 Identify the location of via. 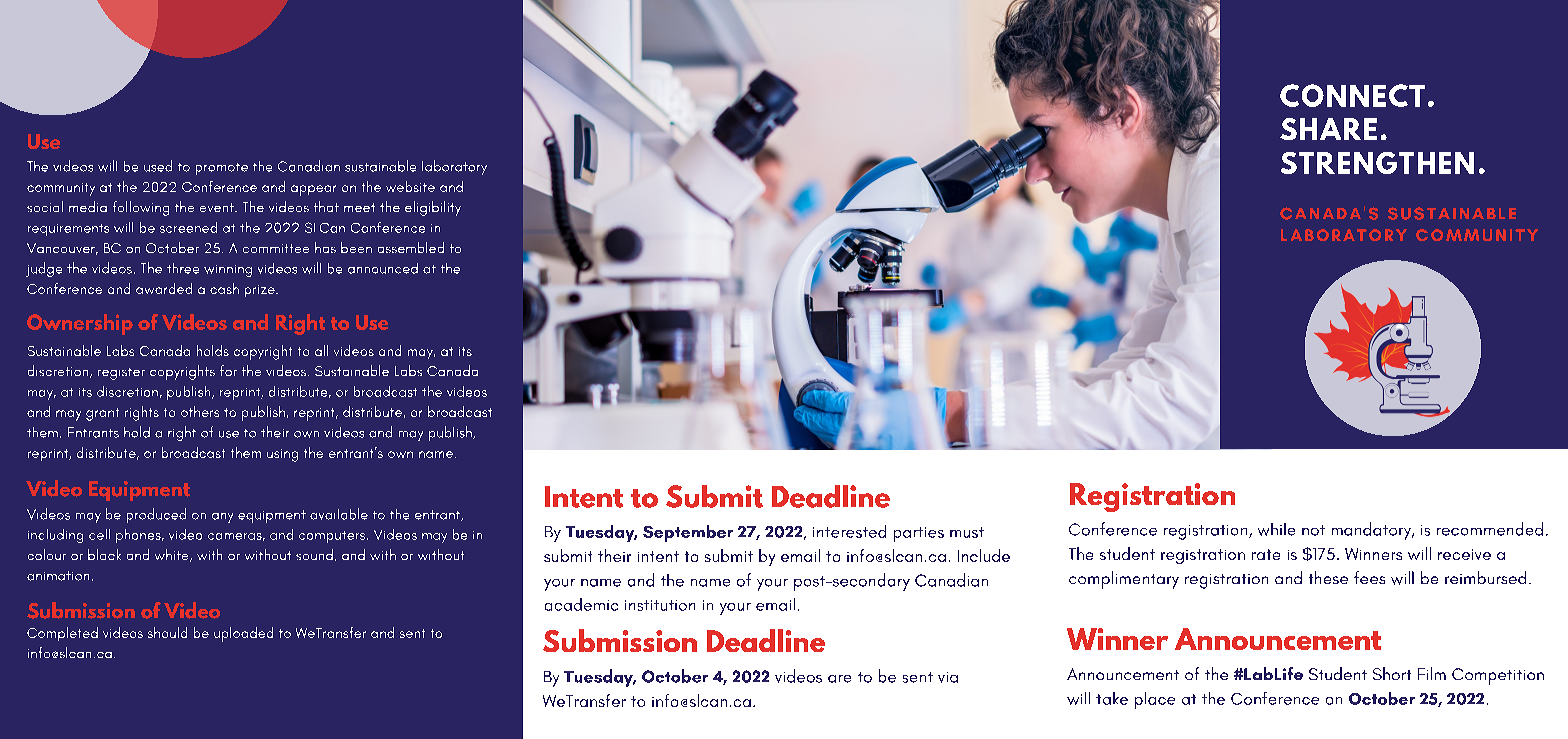
(948, 677).
